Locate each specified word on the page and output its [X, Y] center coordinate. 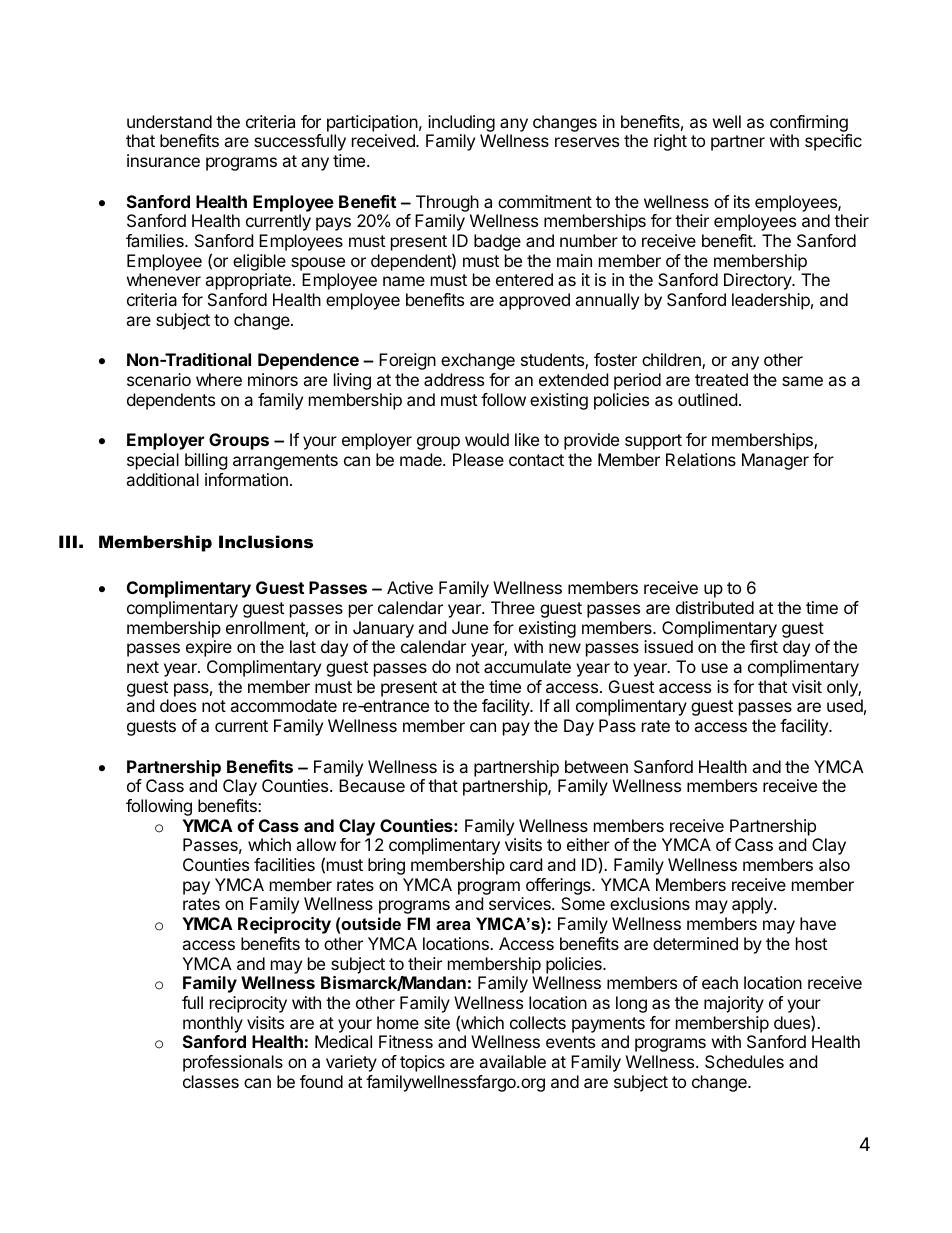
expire [209, 648]
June [470, 627]
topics [422, 1063]
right [670, 142]
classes [211, 1081]
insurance [163, 160]
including [461, 123]
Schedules [744, 1061]
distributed [715, 607]
